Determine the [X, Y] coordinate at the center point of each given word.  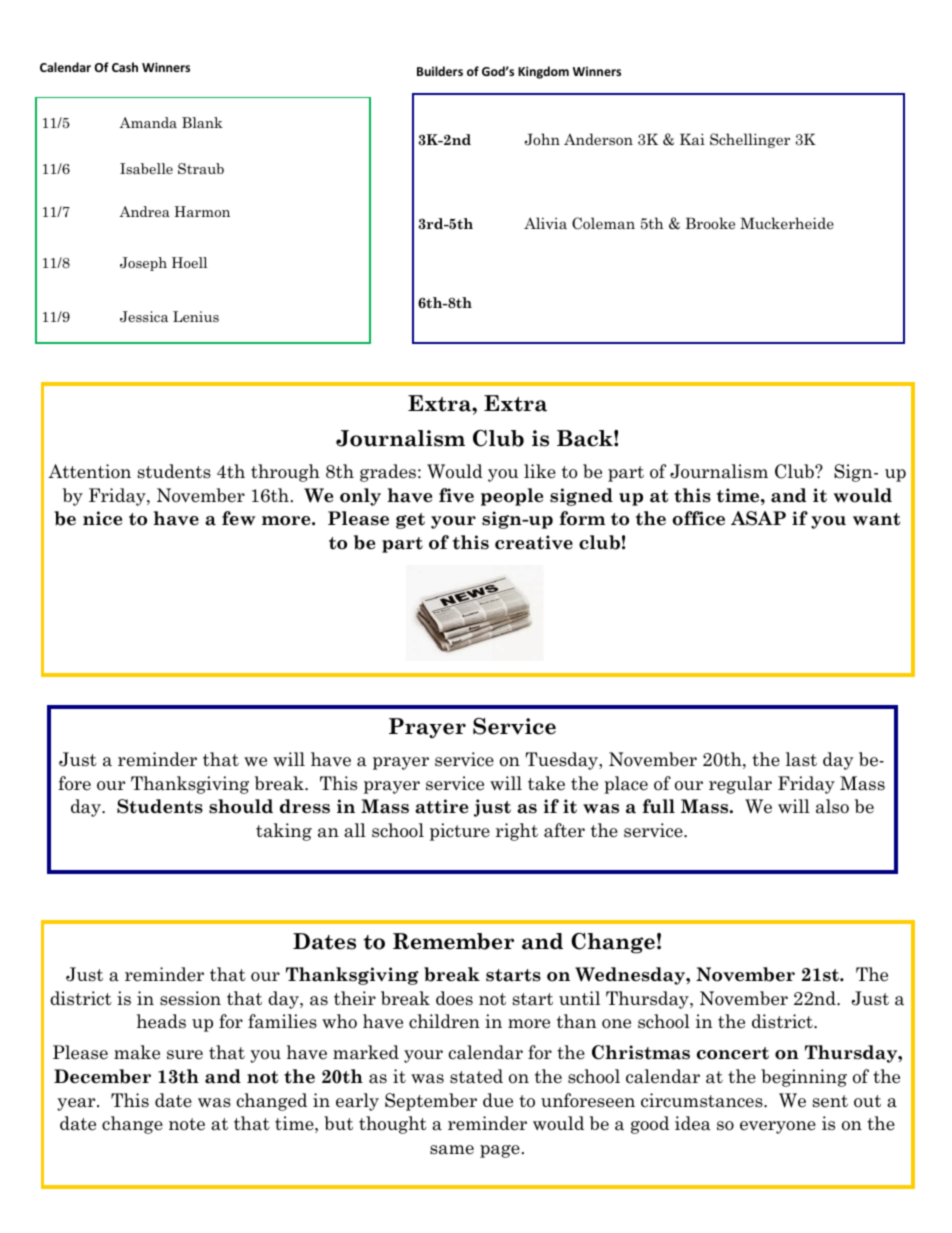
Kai [692, 139]
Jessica [144, 316]
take [546, 783]
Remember [453, 941]
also [832, 806]
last [801, 759]
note [187, 1124]
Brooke [710, 223]
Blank [202, 122]
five [456, 495]
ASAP [758, 518]
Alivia [545, 223]
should [241, 806]
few [238, 518]
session [190, 998]
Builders [440, 71]
